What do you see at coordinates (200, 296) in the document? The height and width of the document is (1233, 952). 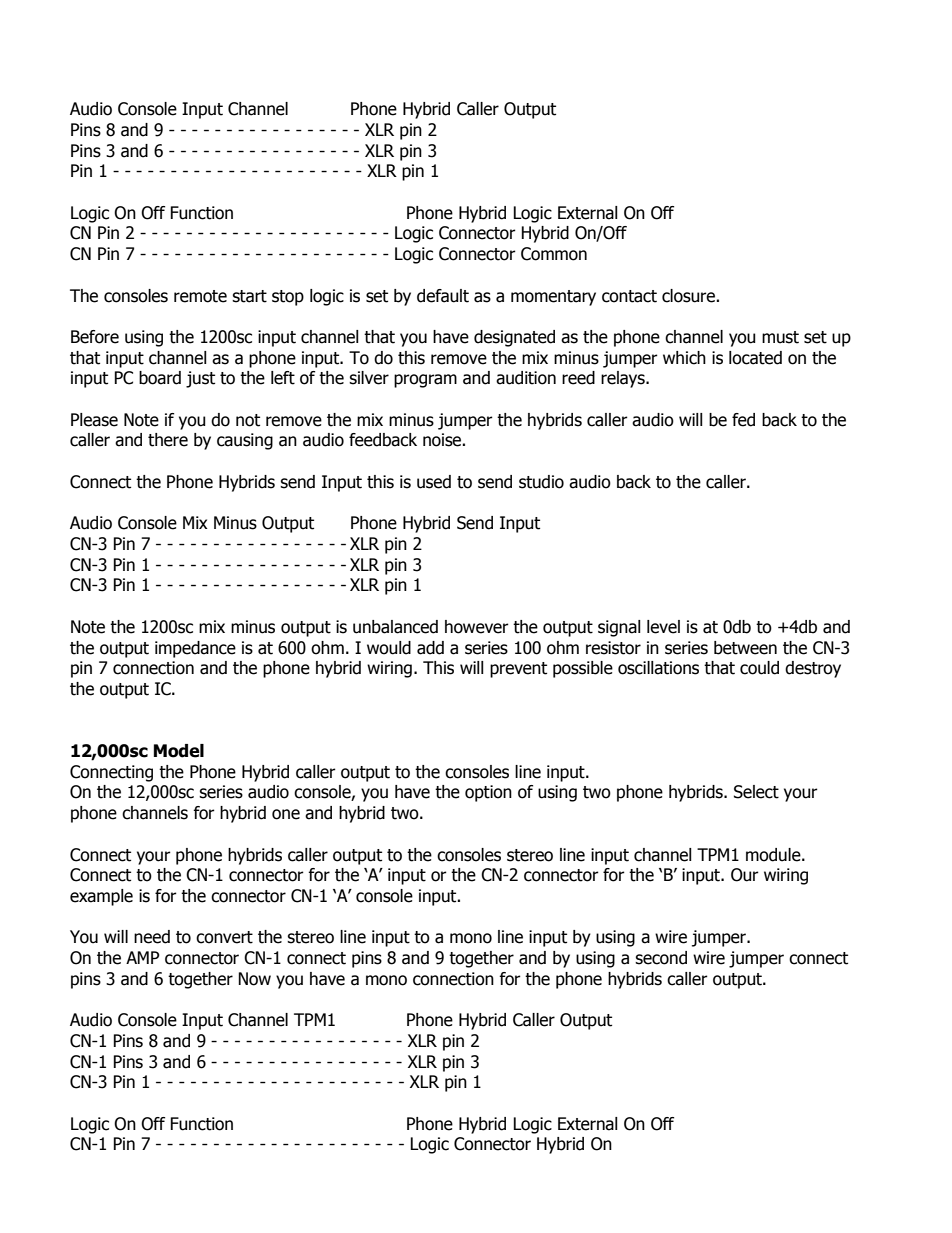 I see `remote` at bounding box center [200, 296].
